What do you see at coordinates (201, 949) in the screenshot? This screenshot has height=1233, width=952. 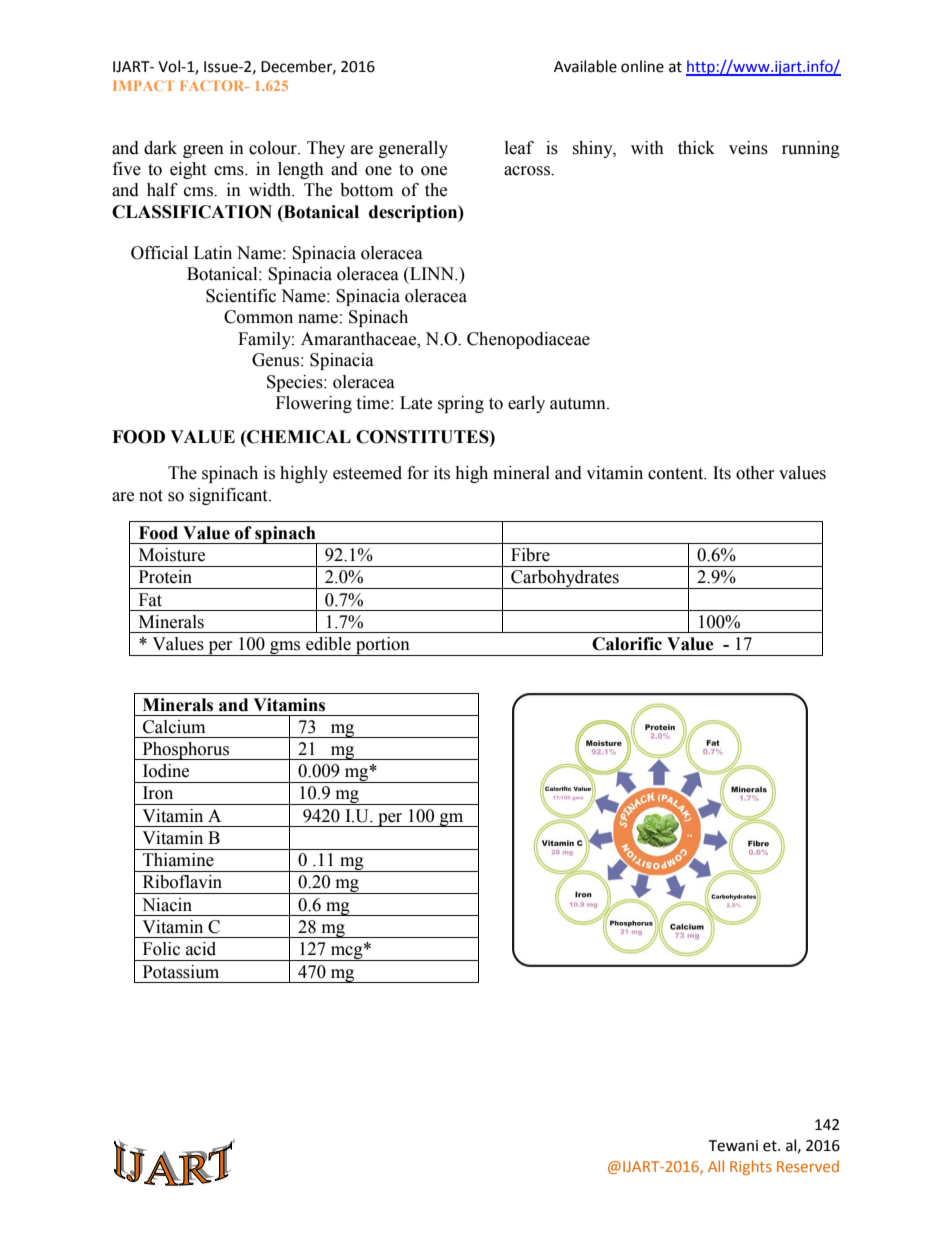 I see `acid` at bounding box center [201, 949].
